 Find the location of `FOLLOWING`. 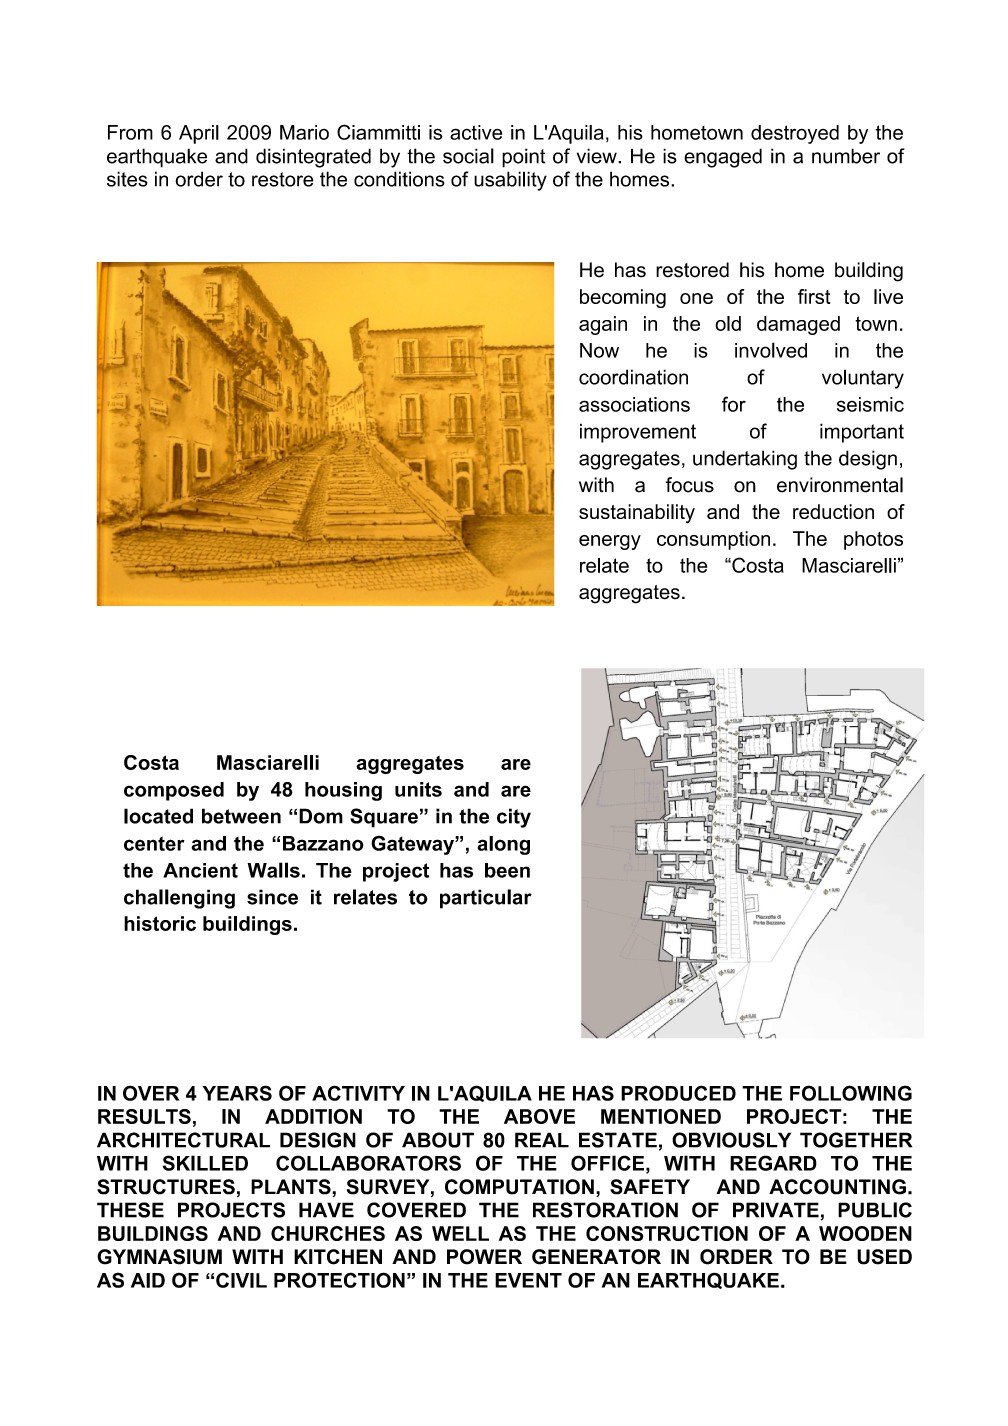

FOLLOWING is located at coordinates (851, 1093).
